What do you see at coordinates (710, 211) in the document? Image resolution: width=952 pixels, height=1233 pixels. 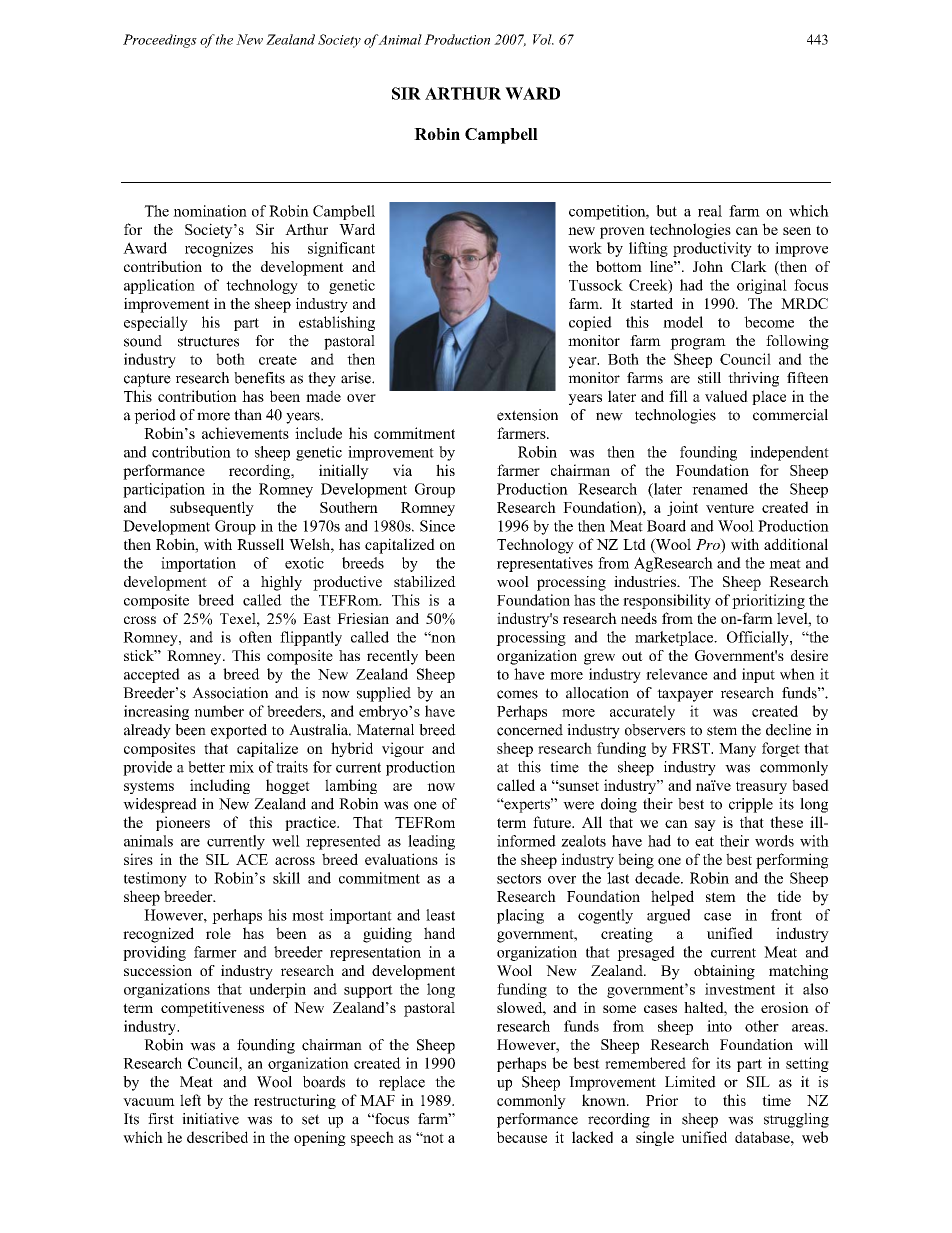 I see `real` at bounding box center [710, 211].
